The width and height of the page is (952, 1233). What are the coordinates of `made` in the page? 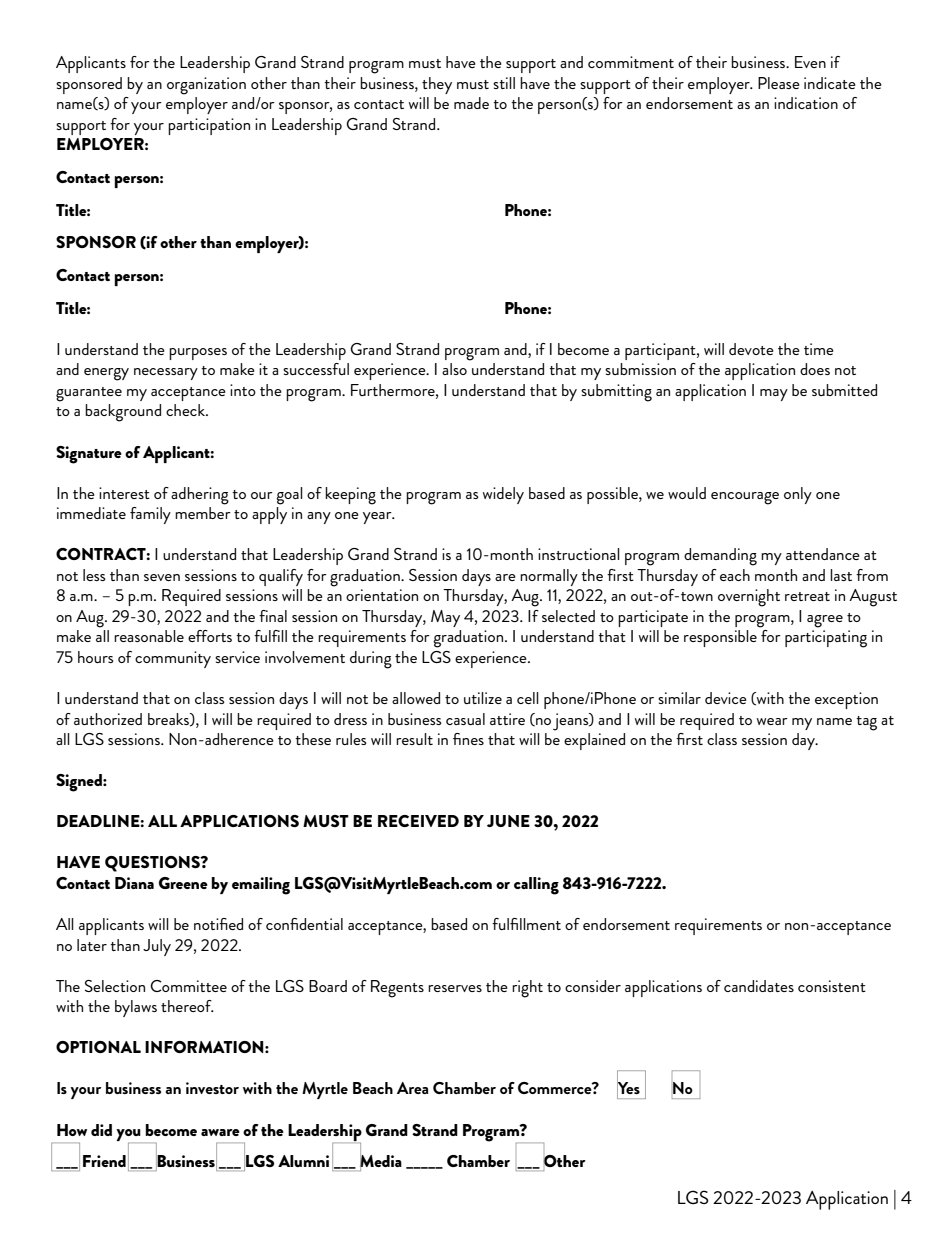 It's located at (471, 103).
